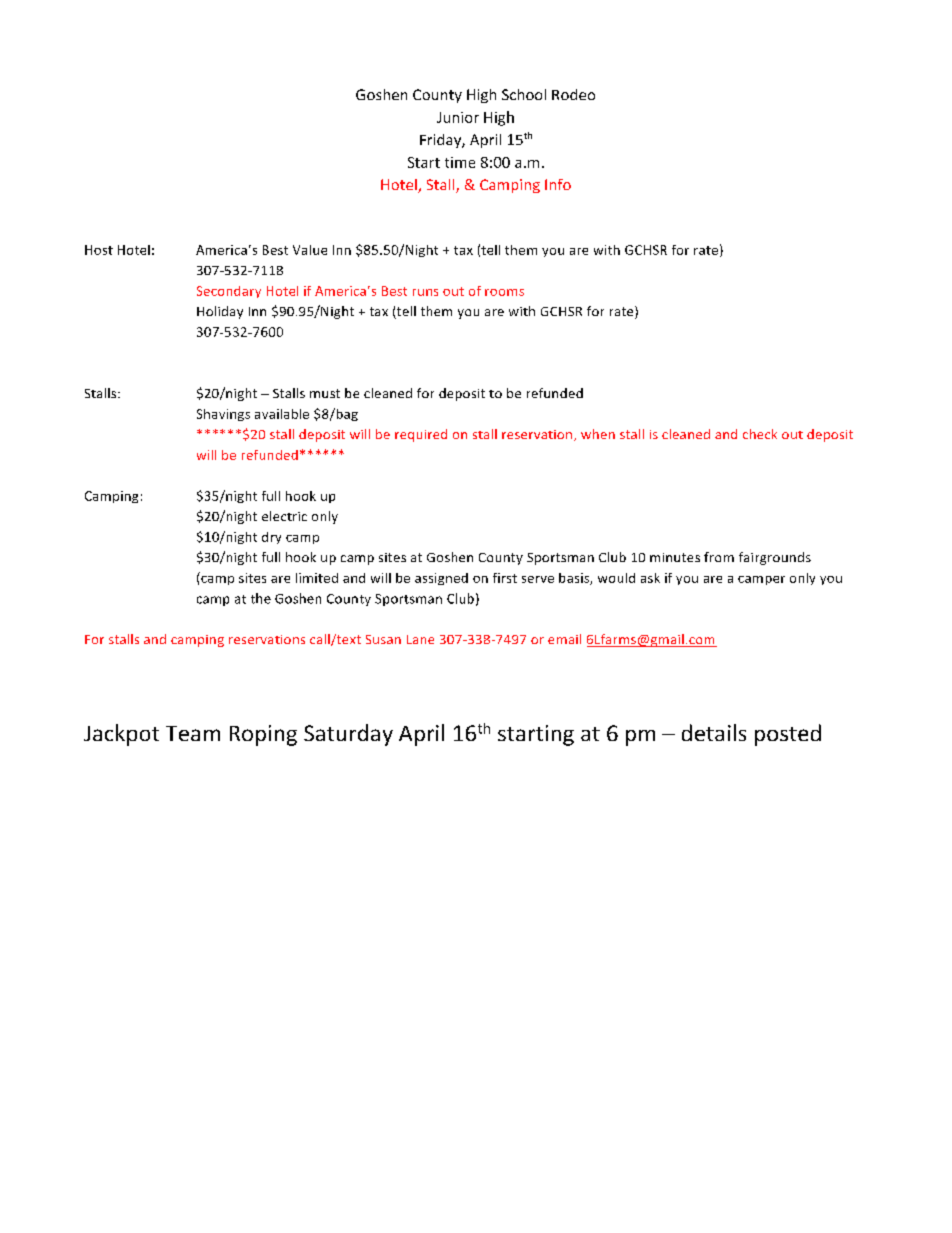 The image size is (952, 1233). I want to click on Shavings, so click(223, 415).
